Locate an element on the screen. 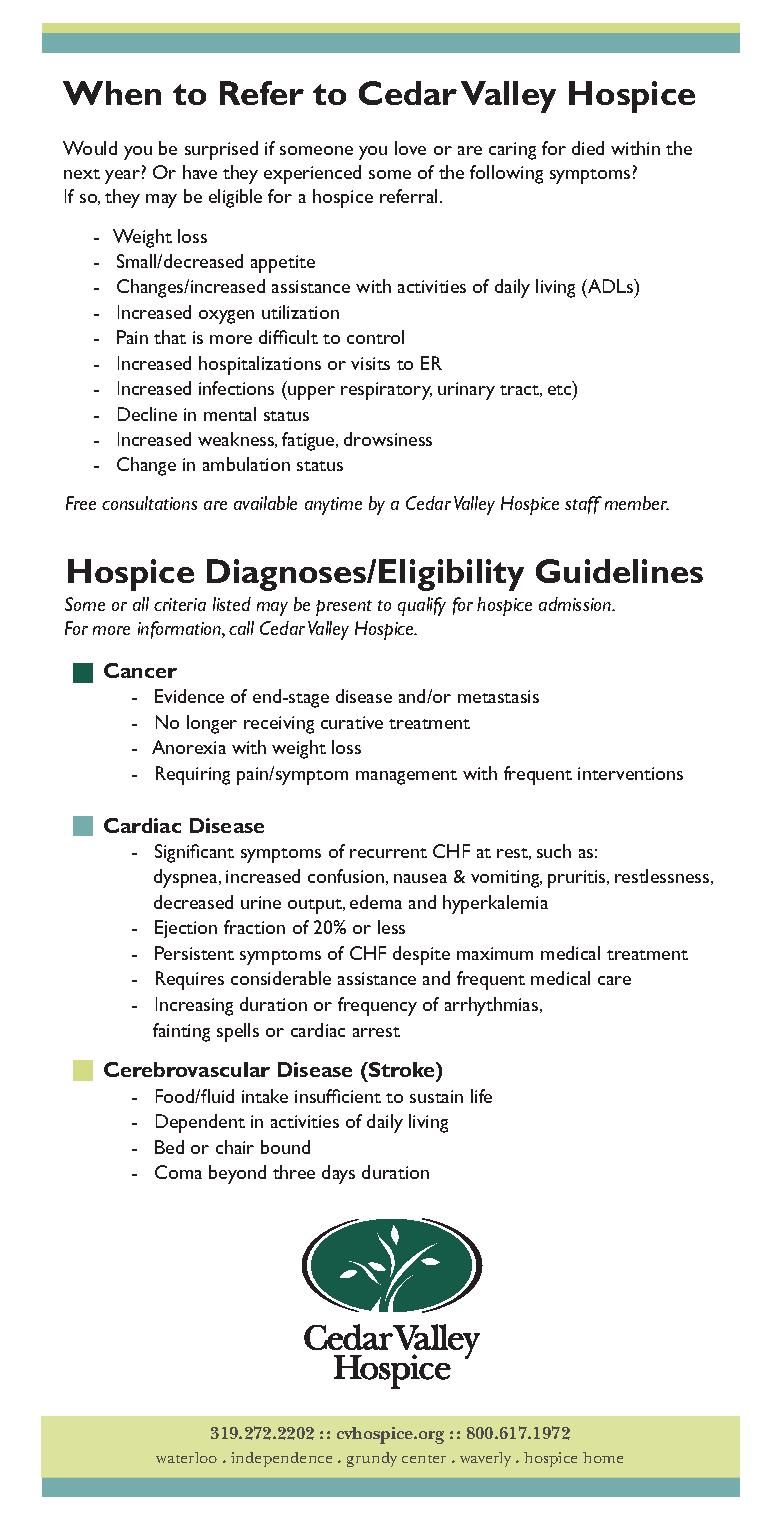 The width and height of the screenshot is (784, 1520). waterloo is located at coordinates (186, 1457).
